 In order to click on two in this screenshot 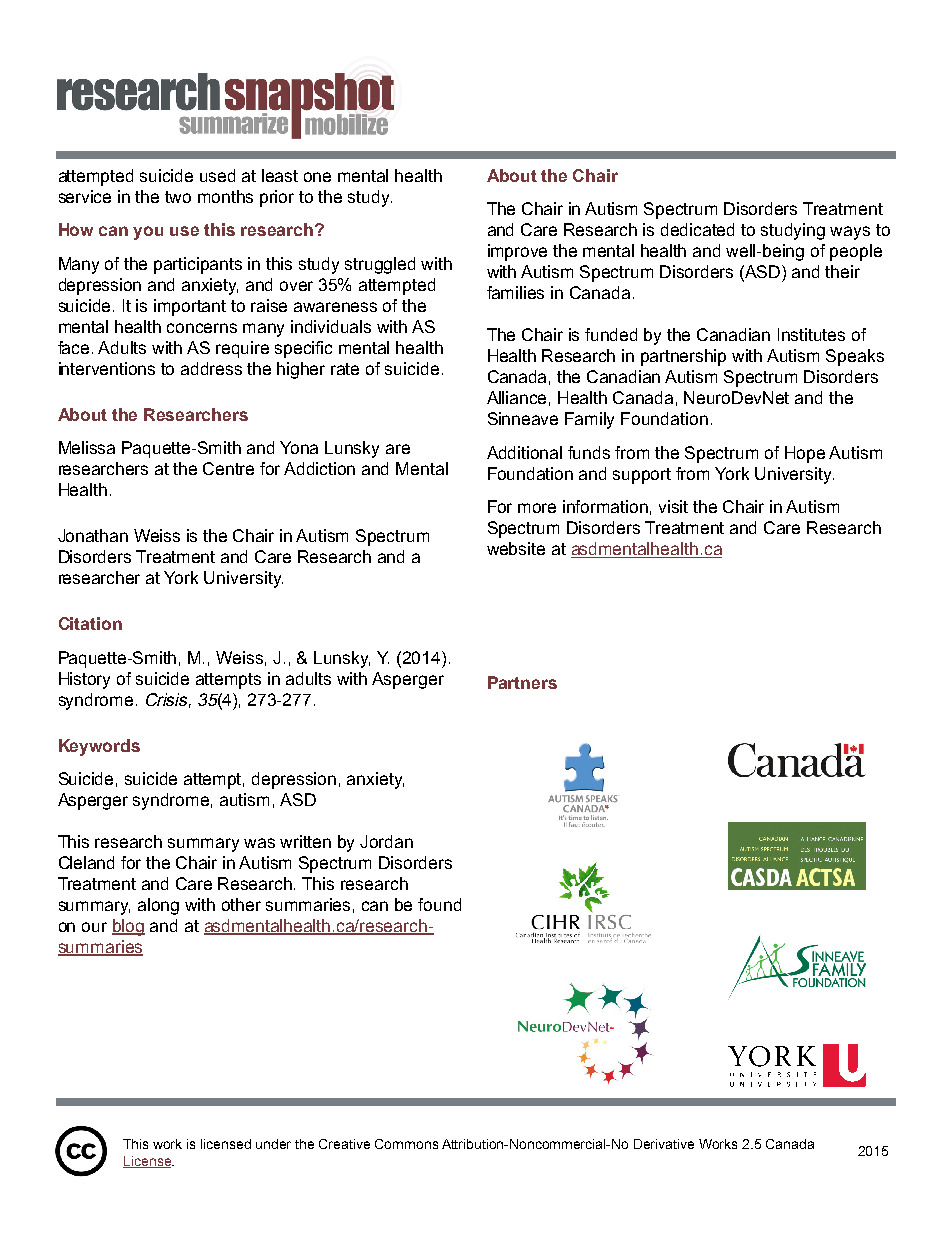, I will do `click(178, 197)`.
